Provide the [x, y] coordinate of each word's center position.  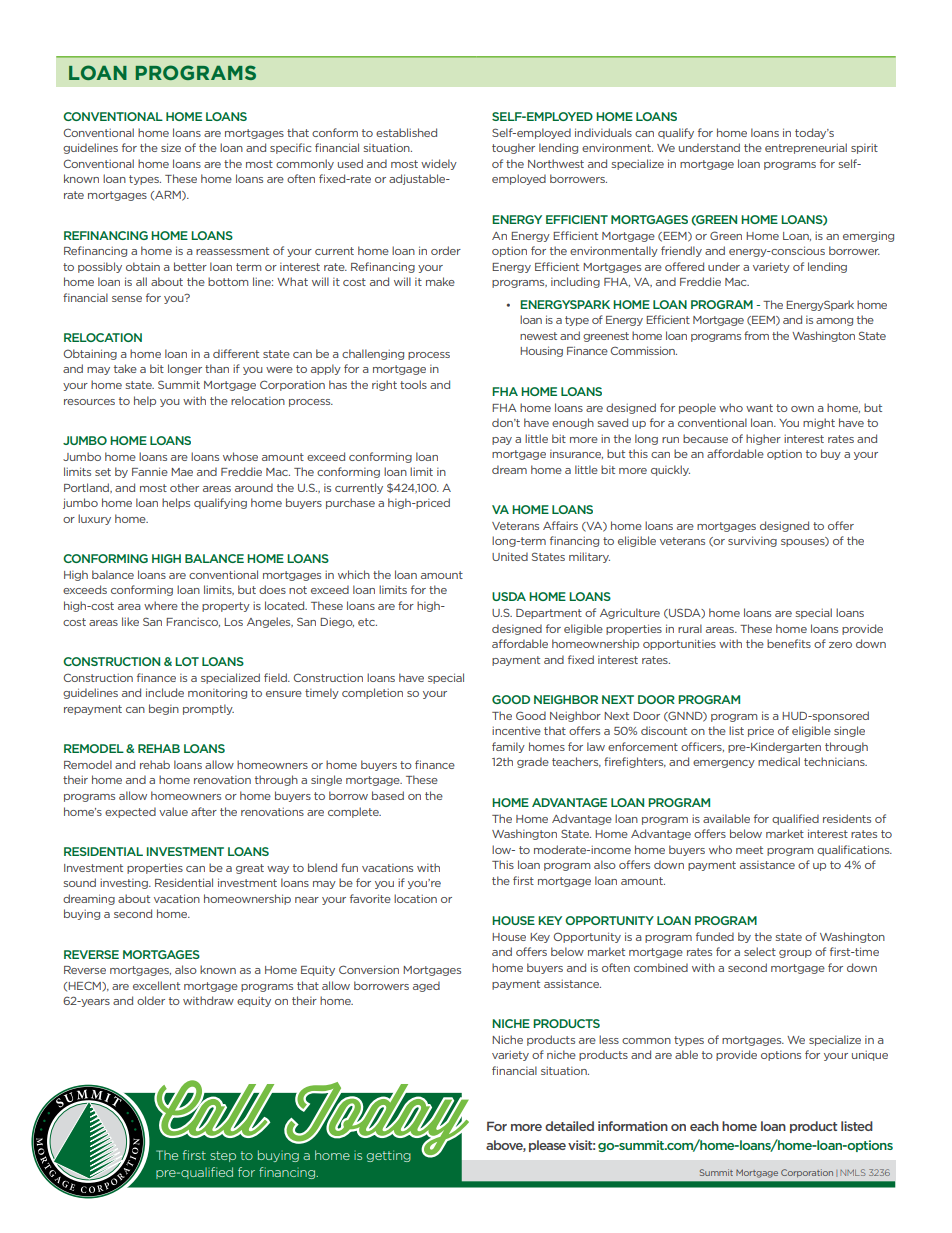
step [223, 1156]
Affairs [560, 525]
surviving [752, 541]
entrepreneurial [806, 148]
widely [439, 164]
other [184, 487]
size [171, 147]
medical [779, 761]
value [173, 811]
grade [533, 762]
